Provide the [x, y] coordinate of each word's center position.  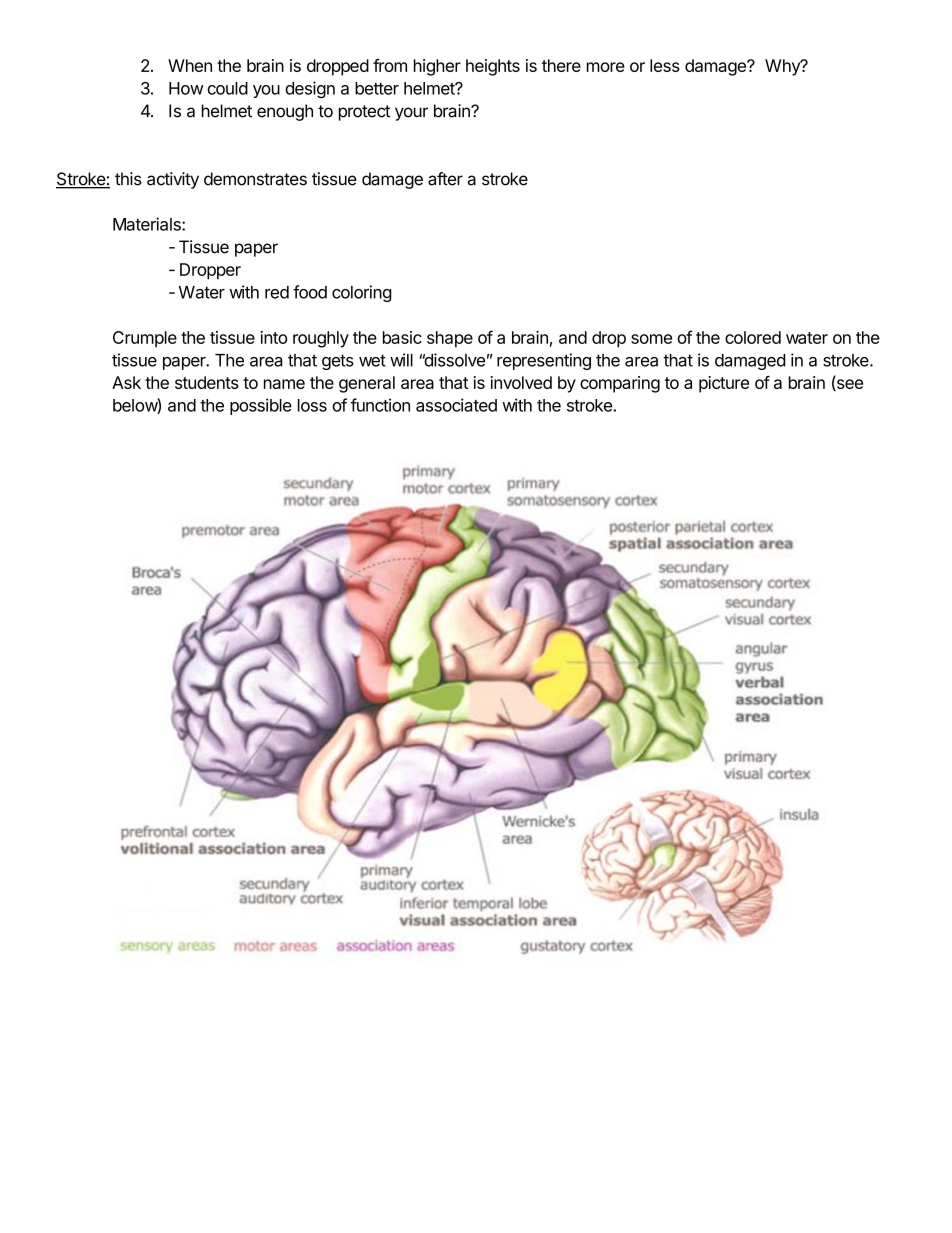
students [207, 382]
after [445, 179]
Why [783, 67]
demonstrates [255, 179]
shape [450, 339]
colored [753, 337]
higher [437, 67]
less [665, 65]
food [310, 292]
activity [173, 180]
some [651, 339]
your [411, 114]
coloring [362, 293]
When [190, 65]
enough [285, 112]
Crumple [145, 339]
